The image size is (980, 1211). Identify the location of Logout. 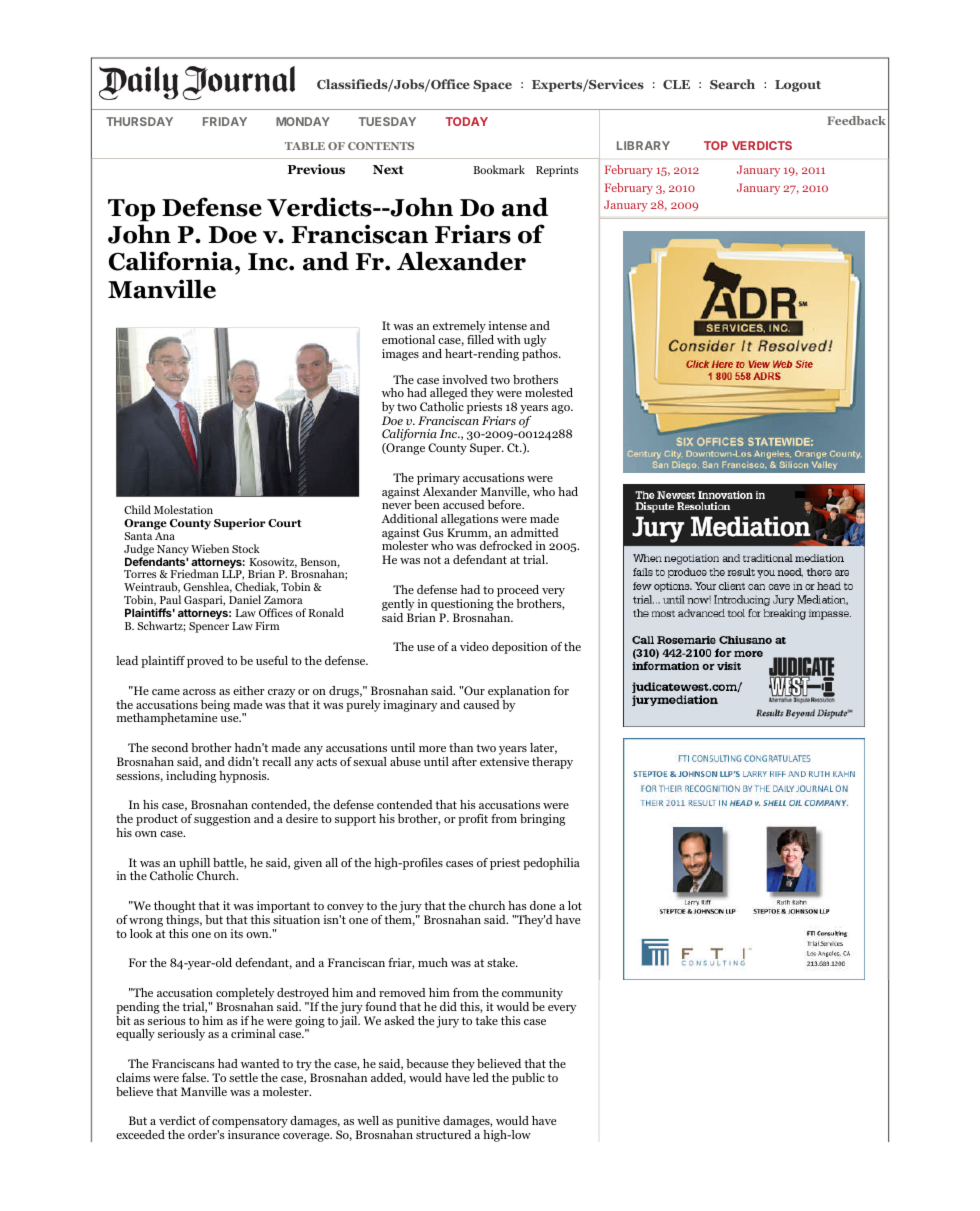
(798, 86).
